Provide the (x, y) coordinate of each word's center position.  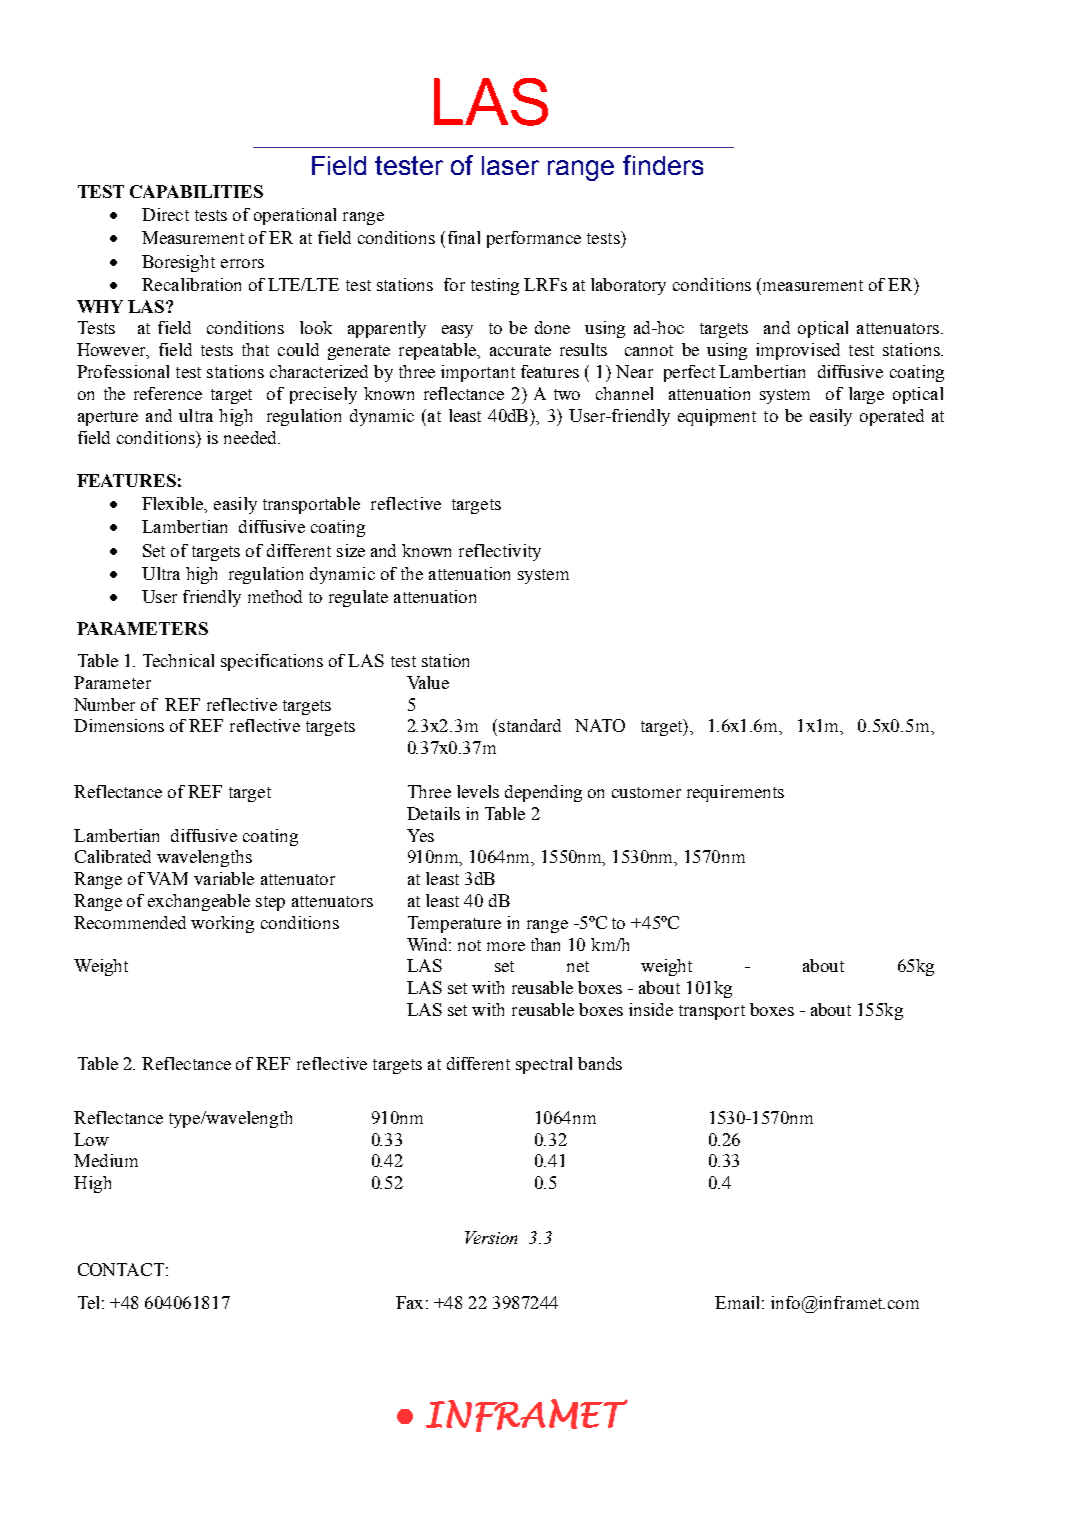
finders (663, 165)
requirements (735, 793)
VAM (167, 878)
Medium (106, 1160)
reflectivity (500, 552)
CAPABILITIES (196, 191)
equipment (717, 417)
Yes (420, 835)
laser (510, 165)
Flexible (174, 505)
